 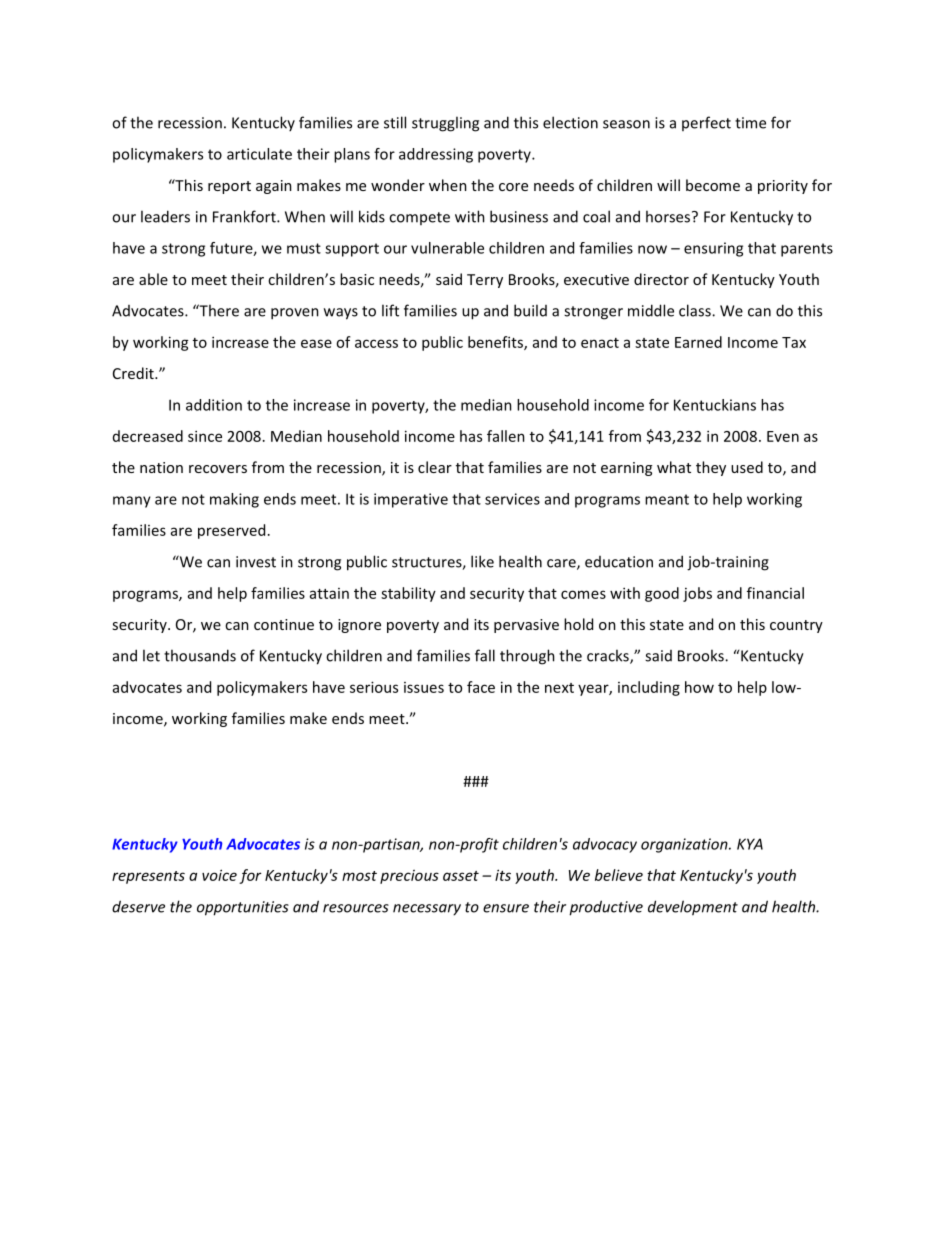 I want to click on development, so click(x=693, y=908).
